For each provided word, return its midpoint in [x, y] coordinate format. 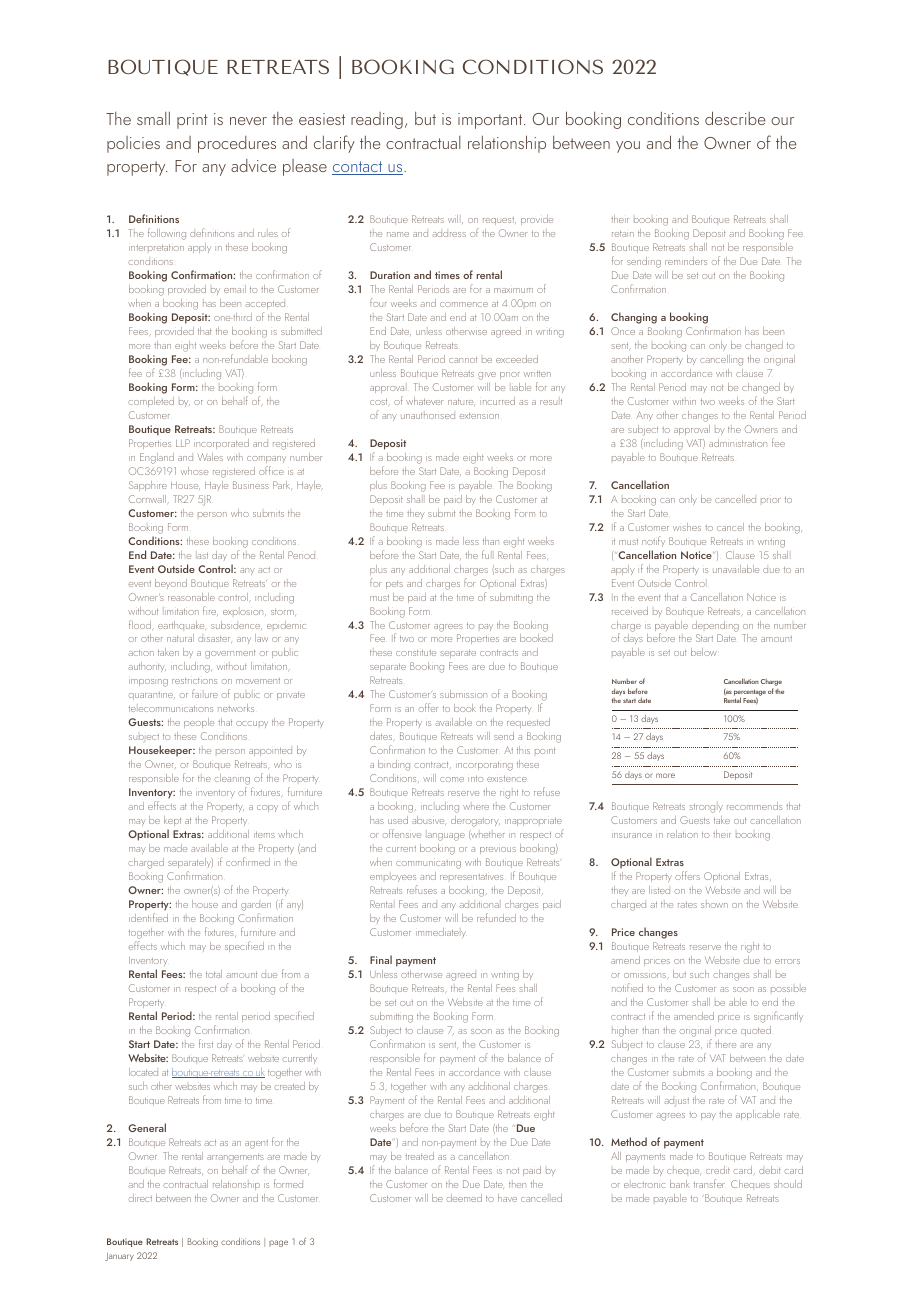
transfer [709, 1183]
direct [140, 1198]
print [192, 121]
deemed [464, 1198]
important [491, 121]
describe [735, 118]
